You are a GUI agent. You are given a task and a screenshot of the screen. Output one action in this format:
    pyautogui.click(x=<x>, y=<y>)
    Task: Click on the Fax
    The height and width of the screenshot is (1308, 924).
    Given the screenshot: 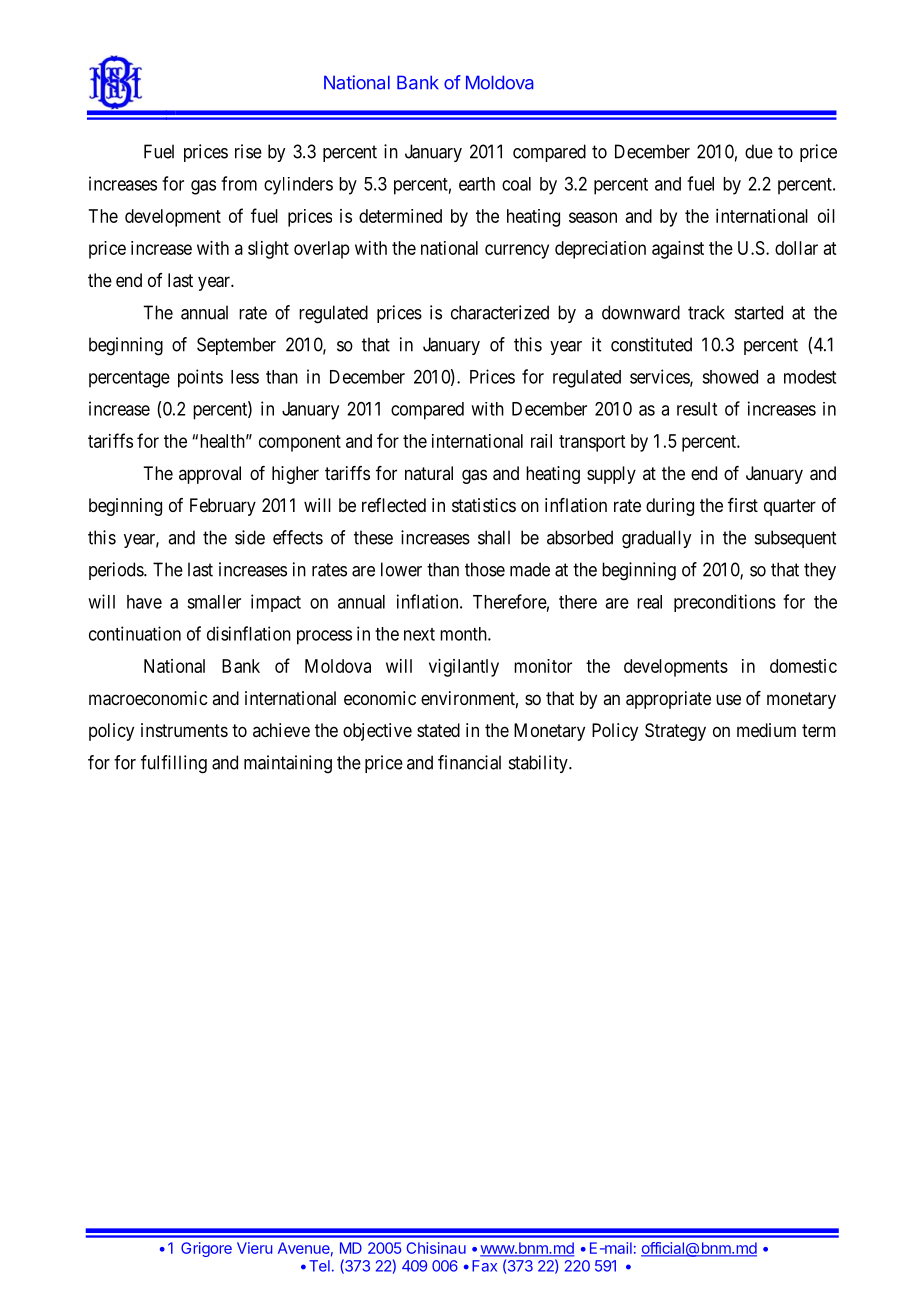 What is the action you would take?
    pyautogui.click(x=484, y=1266)
